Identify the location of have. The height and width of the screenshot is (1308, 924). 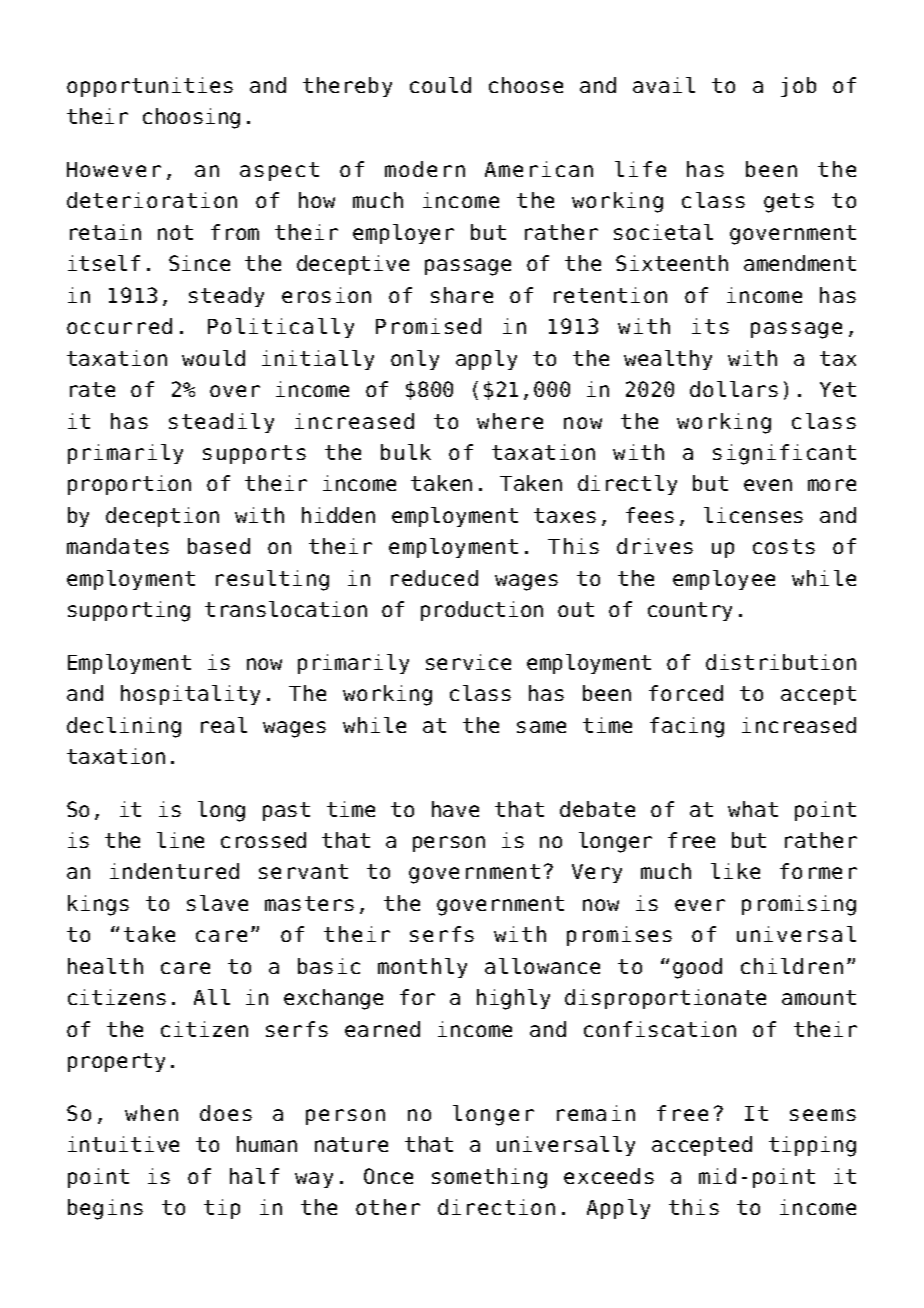
(455, 809).
